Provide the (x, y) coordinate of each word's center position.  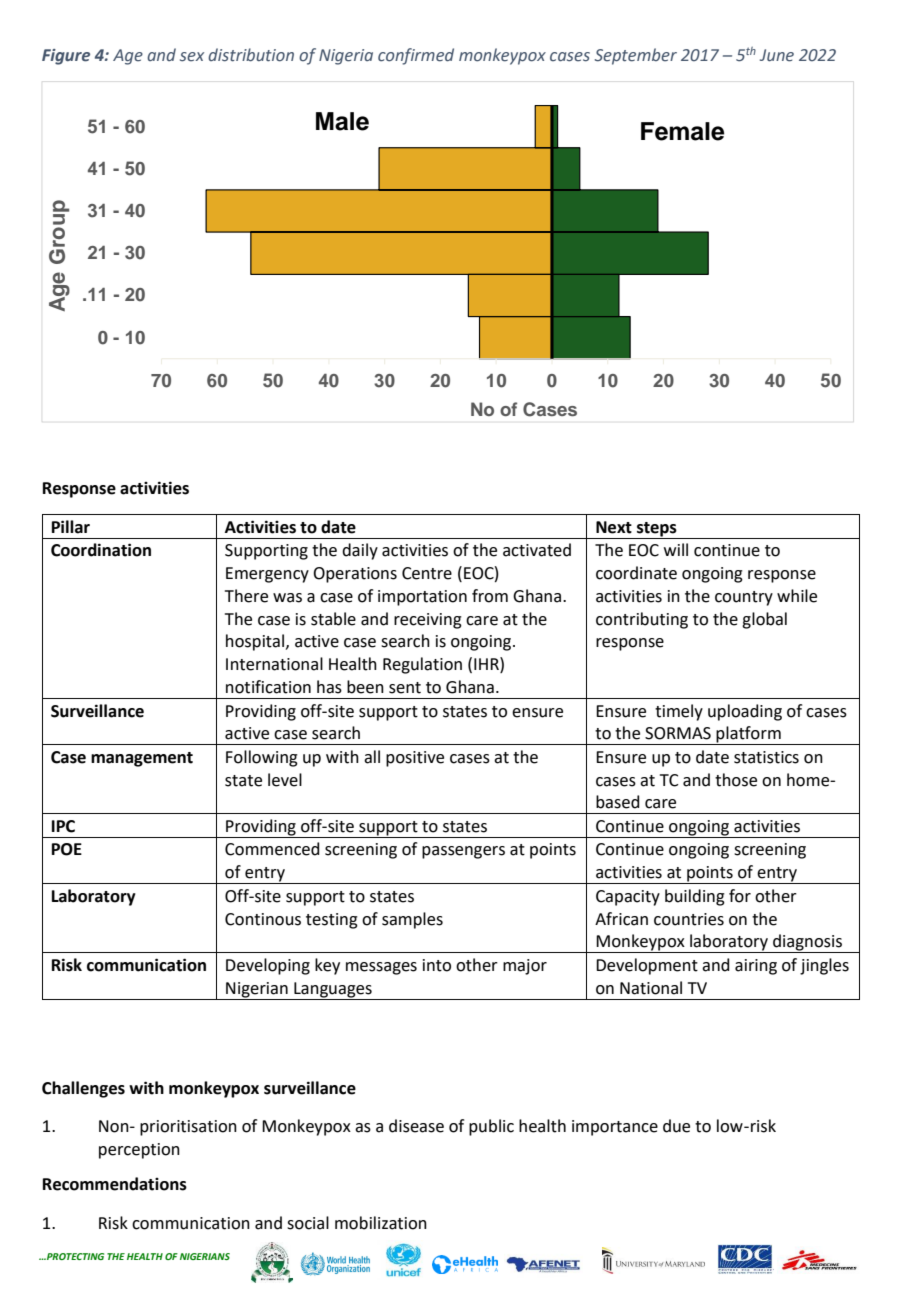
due (676, 1126)
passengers (463, 852)
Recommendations (115, 1184)
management (142, 759)
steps (657, 530)
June (777, 55)
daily (360, 551)
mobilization (381, 1223)
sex (192, 57)
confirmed (416, 56)
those (736, 780)
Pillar (71, 527)
